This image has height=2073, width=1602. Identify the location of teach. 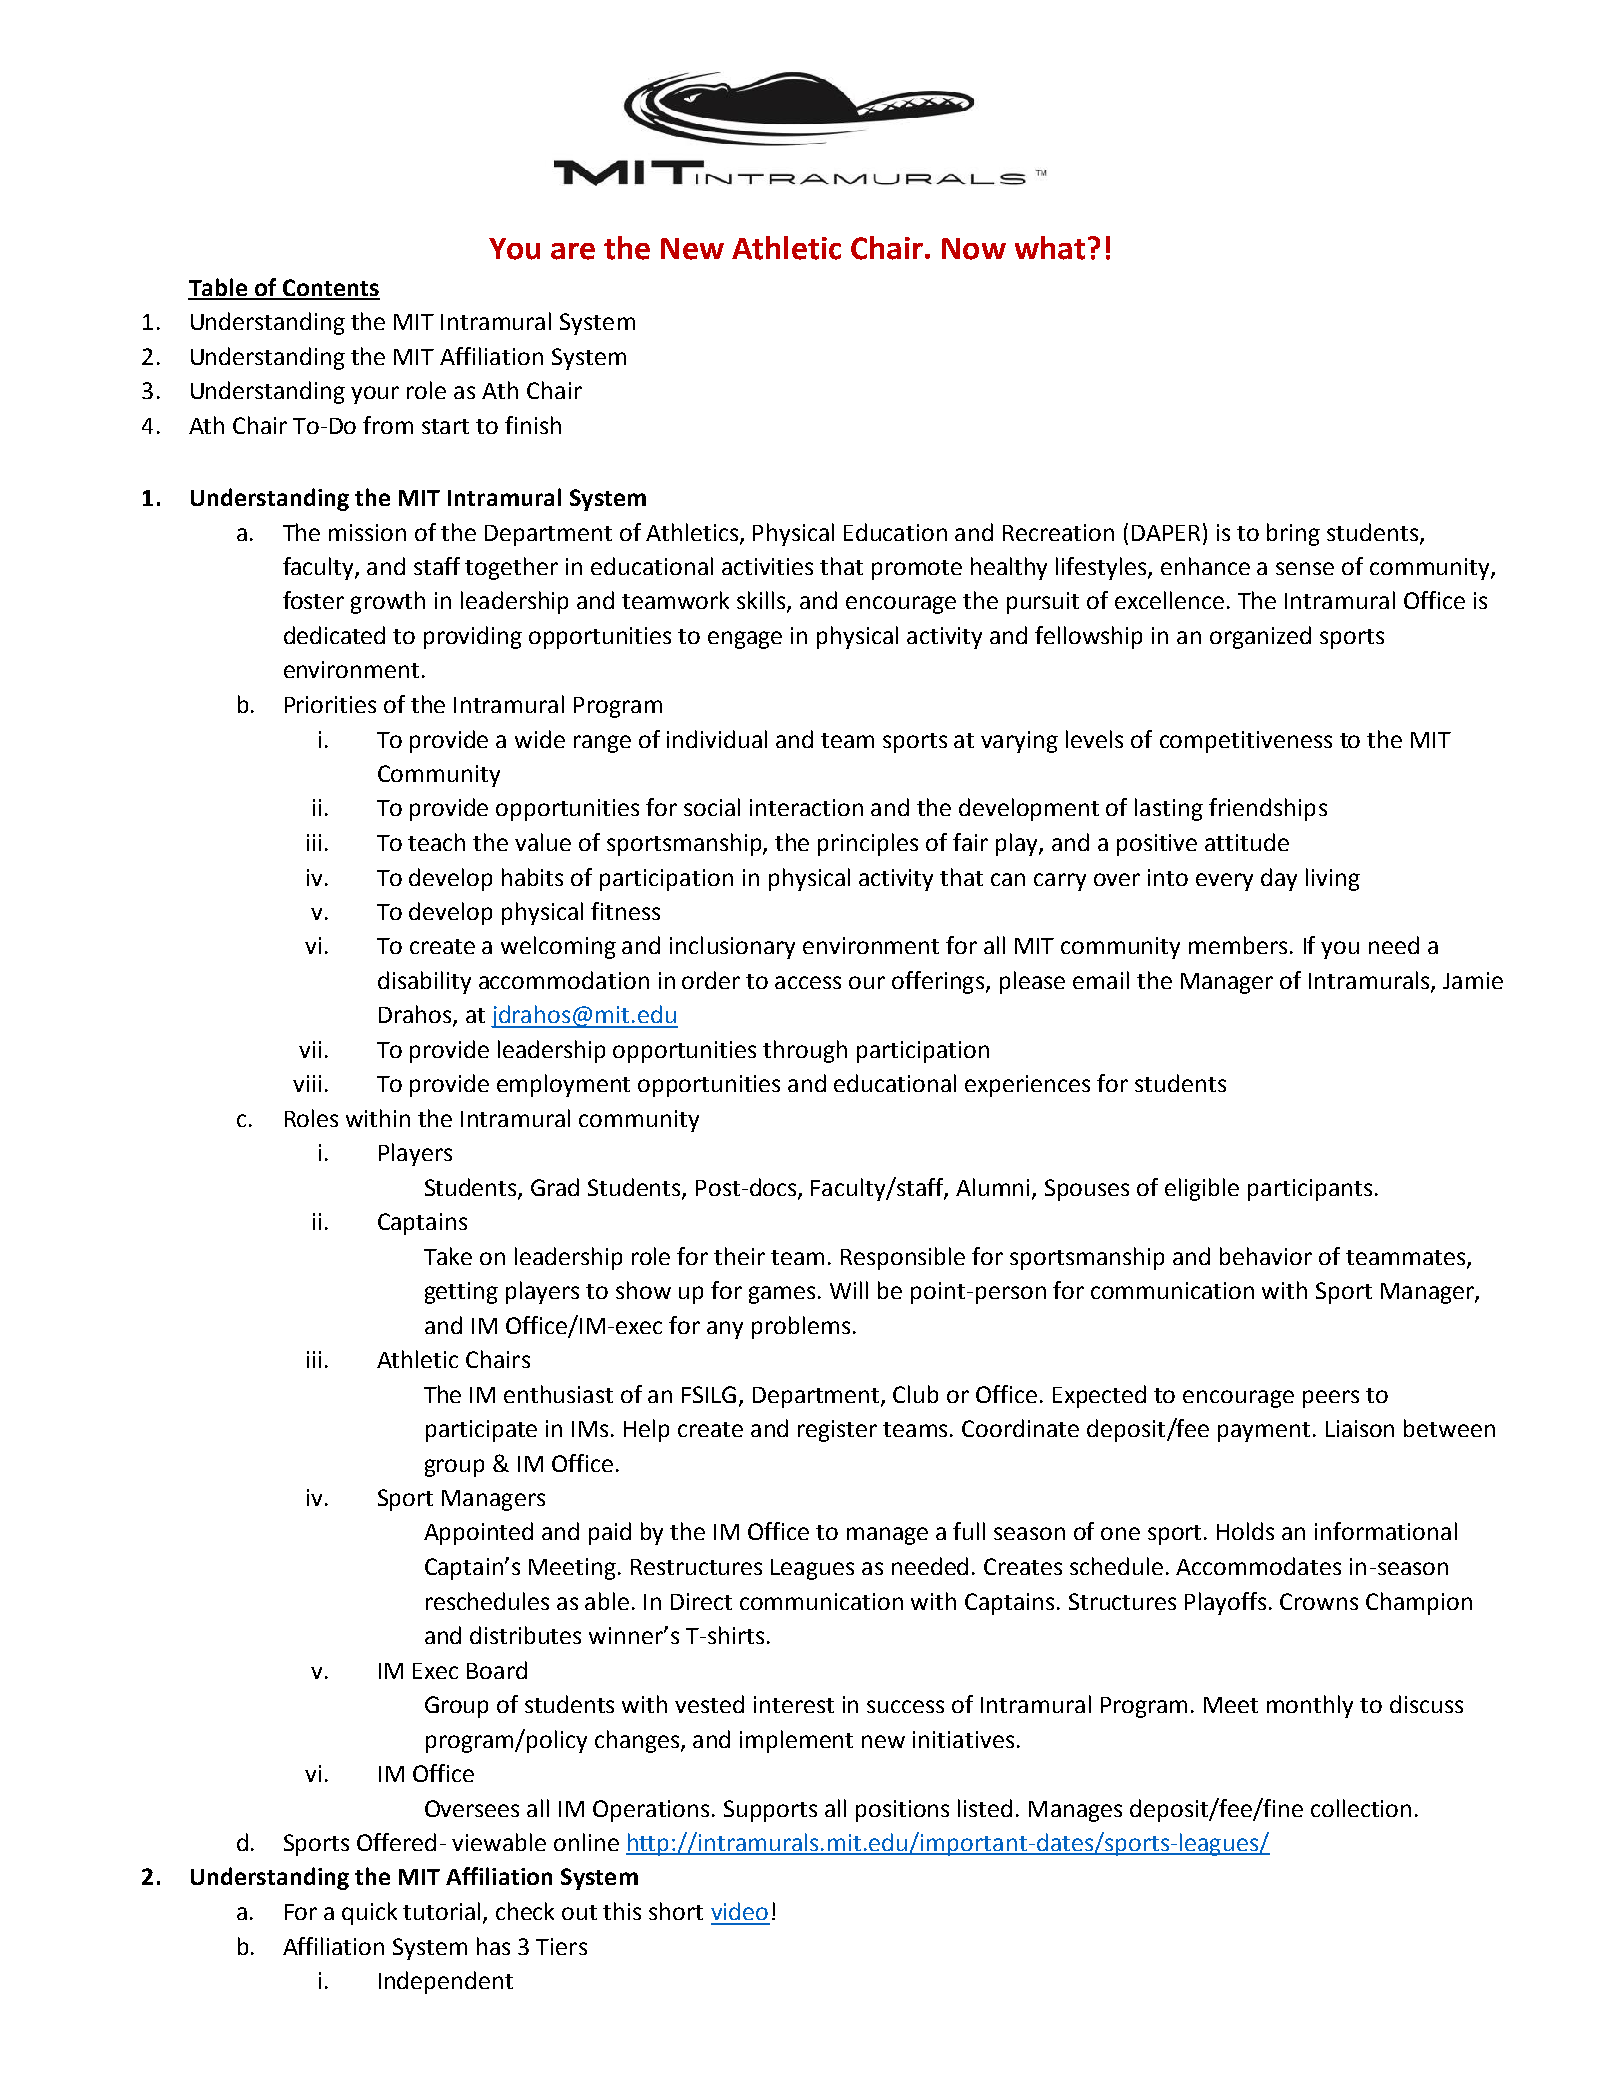
(436, 842).
